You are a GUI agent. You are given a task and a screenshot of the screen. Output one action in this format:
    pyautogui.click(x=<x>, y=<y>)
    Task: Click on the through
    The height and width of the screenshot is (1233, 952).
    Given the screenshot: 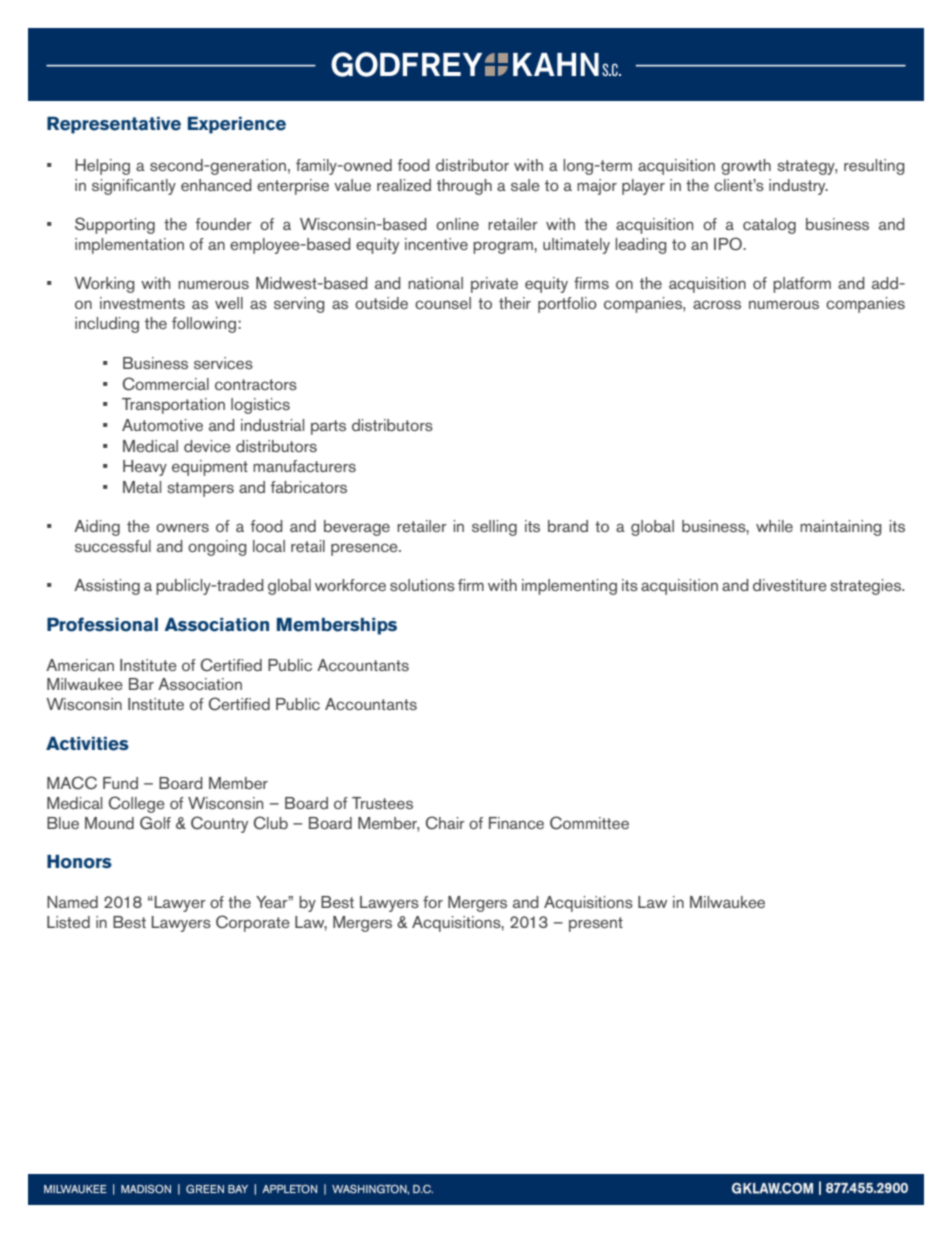 What is the action you would take?
    pyautogui.click(x=464, y=187)
